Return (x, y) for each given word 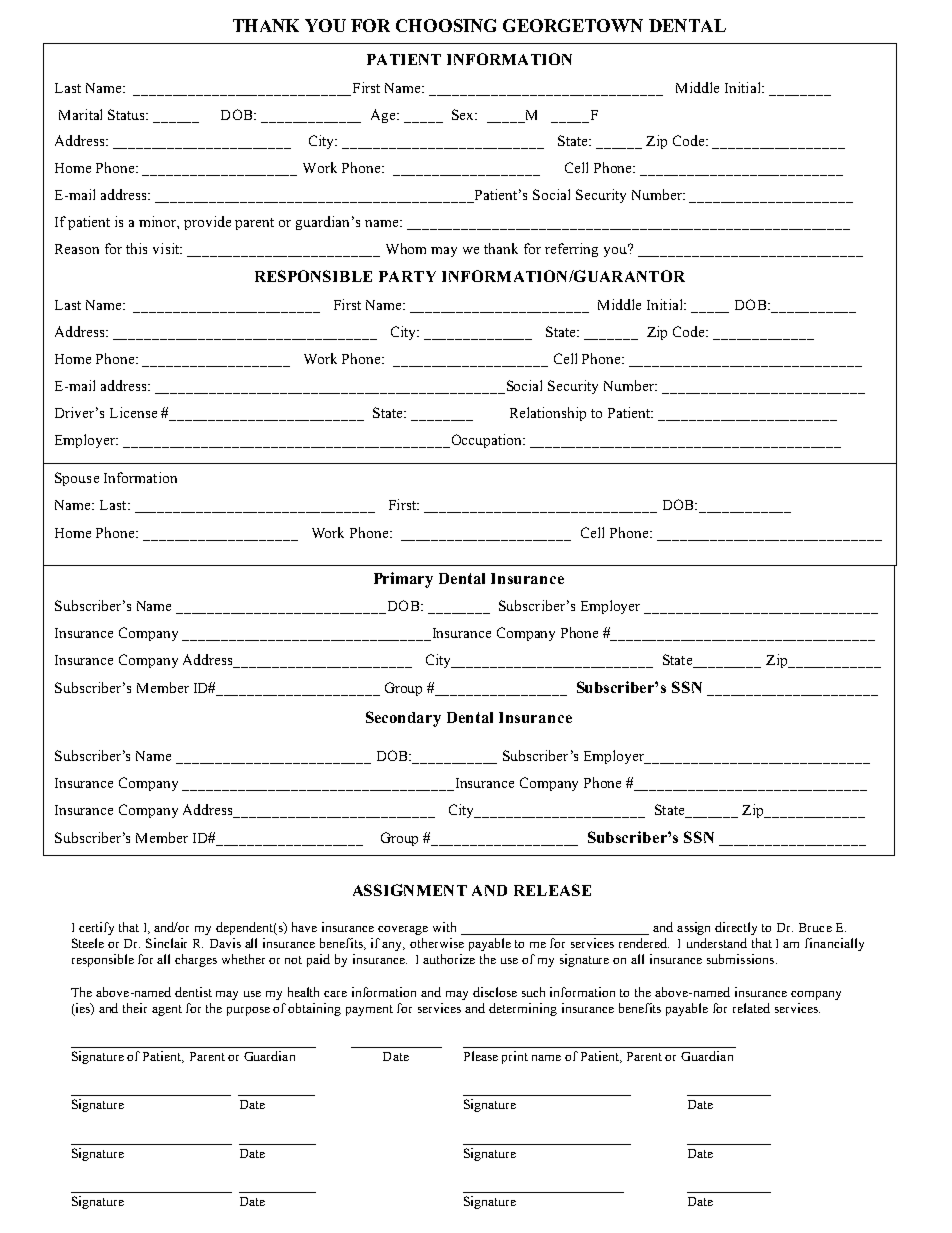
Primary (403, 580)
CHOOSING (446, 25)
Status (128, 114)
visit (167, 248)
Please (481, 1056)
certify (96, 928)
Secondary (403, 719)
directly (736, 928)
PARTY (407, 276)
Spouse (77, 479)
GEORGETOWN (573, 25)
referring (571, 250)
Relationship (548, 414)
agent (167, 1010)
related (751, 1008)
